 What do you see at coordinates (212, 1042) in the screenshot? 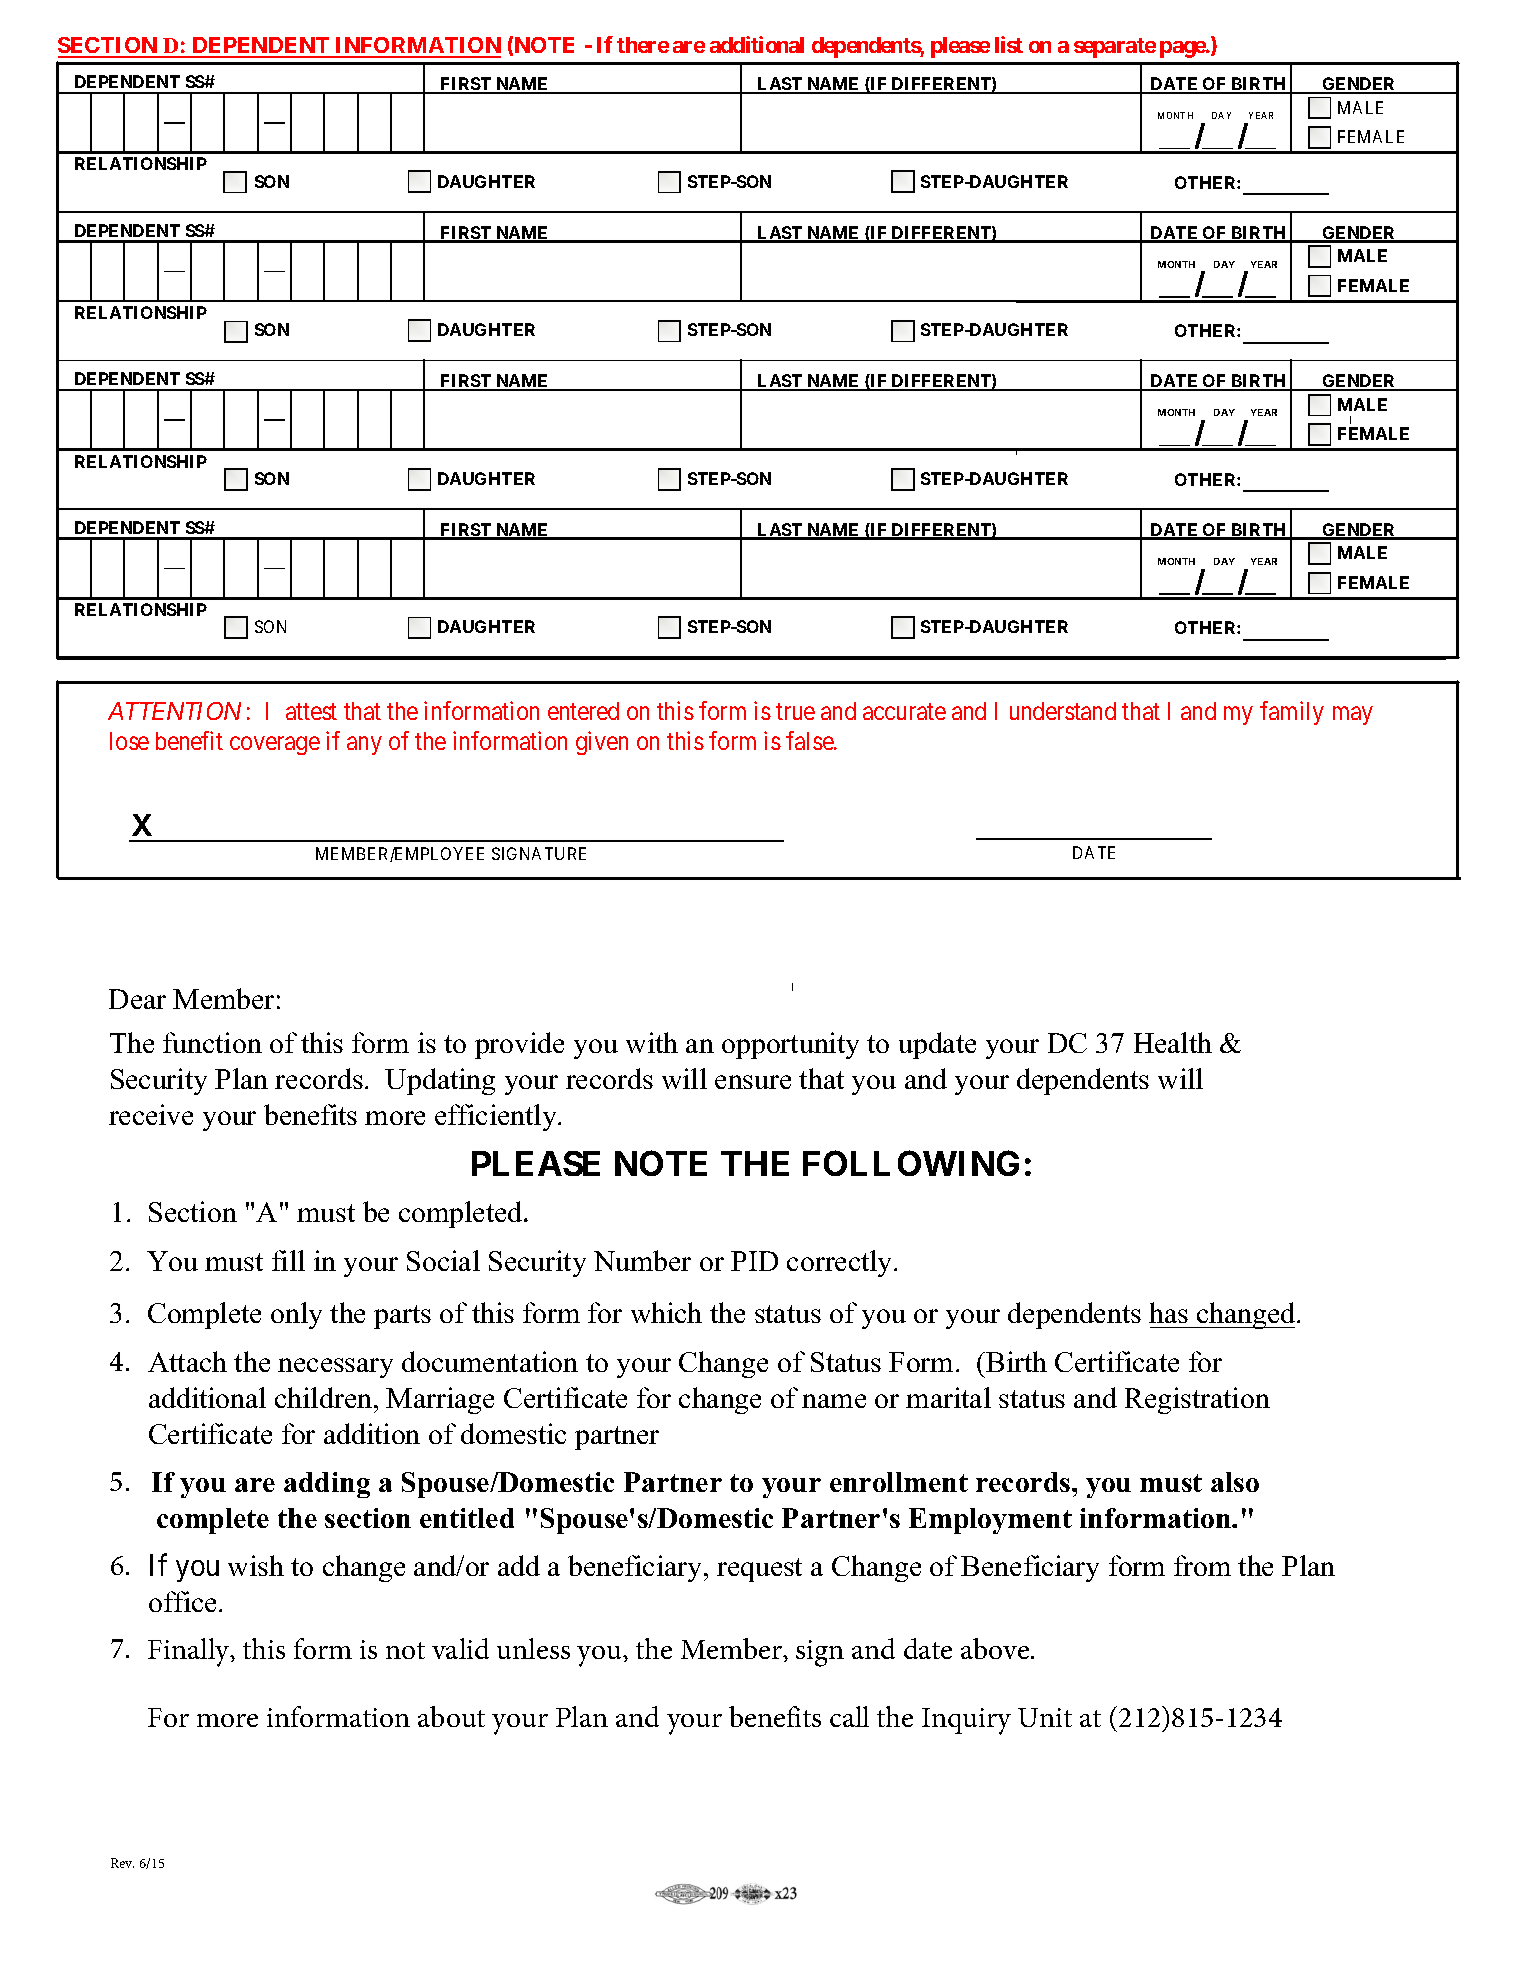
I see `function` at bounding box center [212, 1042].
